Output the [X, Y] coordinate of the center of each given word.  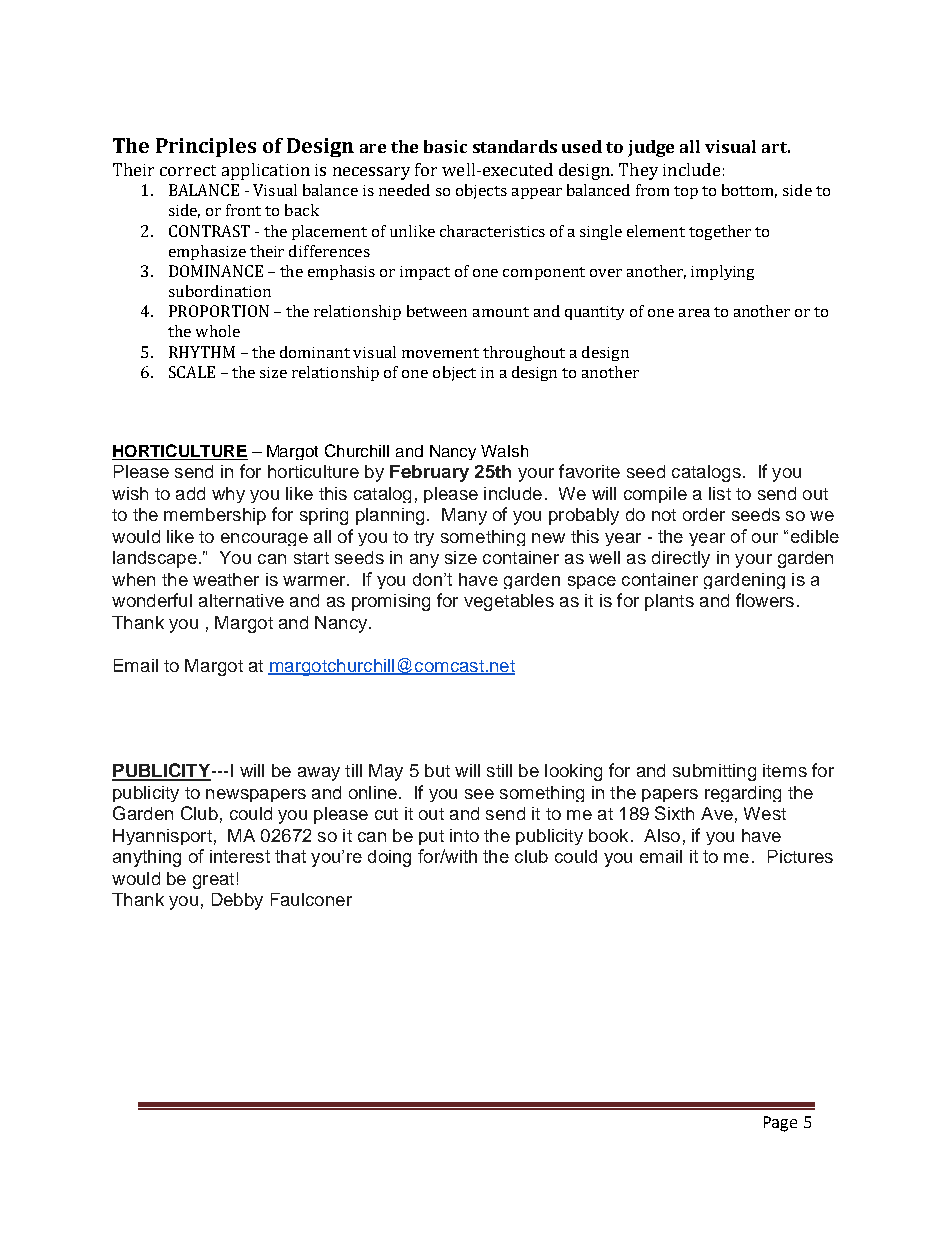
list [720, 493]
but [437, 770]
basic [445, 146]
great [213, 881]
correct [188, 170]
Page [780, 1124]
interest [240, 856]
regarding [743, 794]
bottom [749, 191]
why [228, 495]
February [429, 473]
